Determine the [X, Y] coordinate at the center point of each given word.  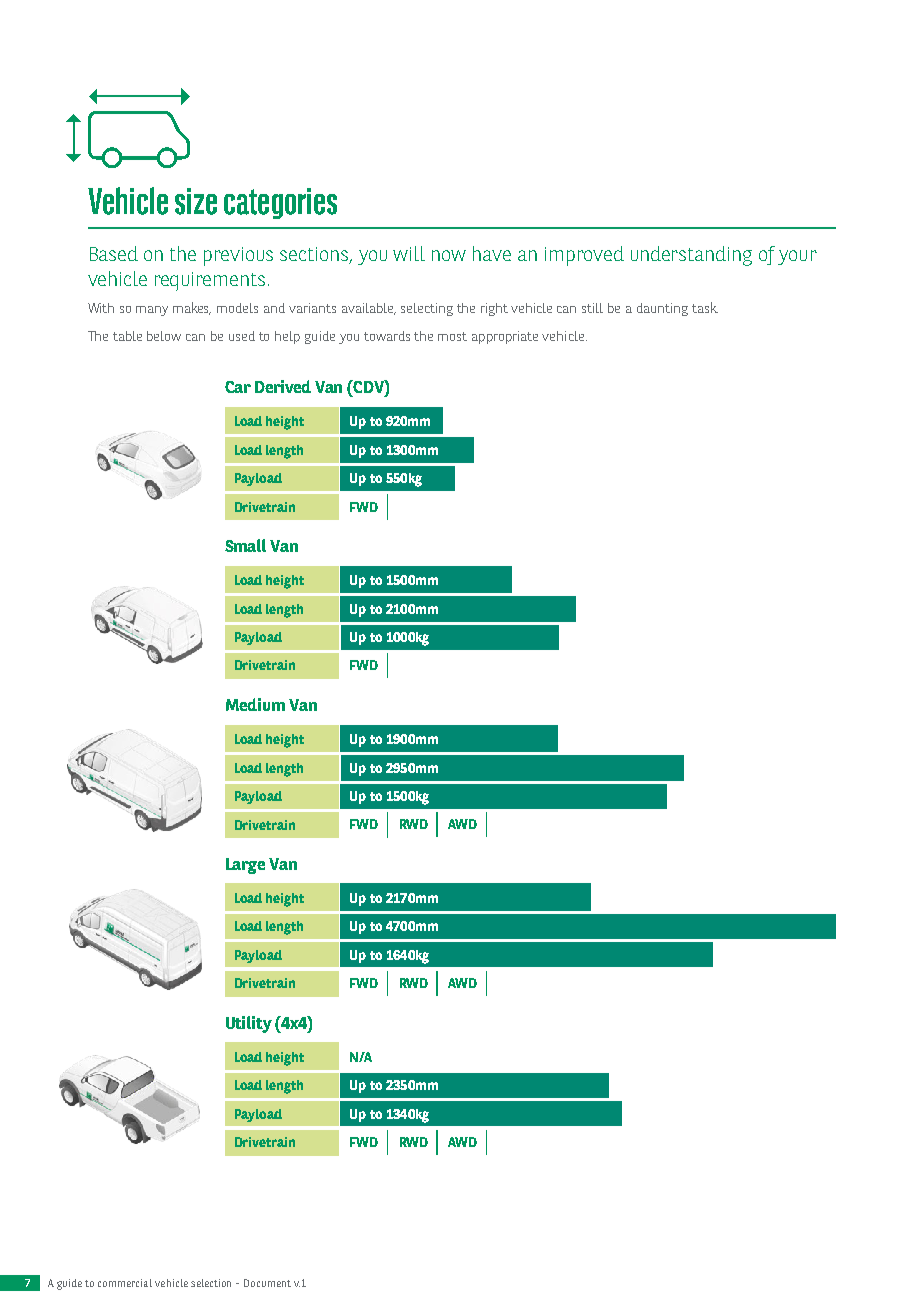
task [705, 307]
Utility [249, 1024]
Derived [283, 386]
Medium [255, 704]
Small [245, 545]
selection [211, 1283]
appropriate [505, 337]
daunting [662, 309]
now [449, 255]
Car [238, 387]
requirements [210, 281]
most [452, 336]
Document [267, 1283]
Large [245, 866]
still [592, 308]
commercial [125, 1283]
